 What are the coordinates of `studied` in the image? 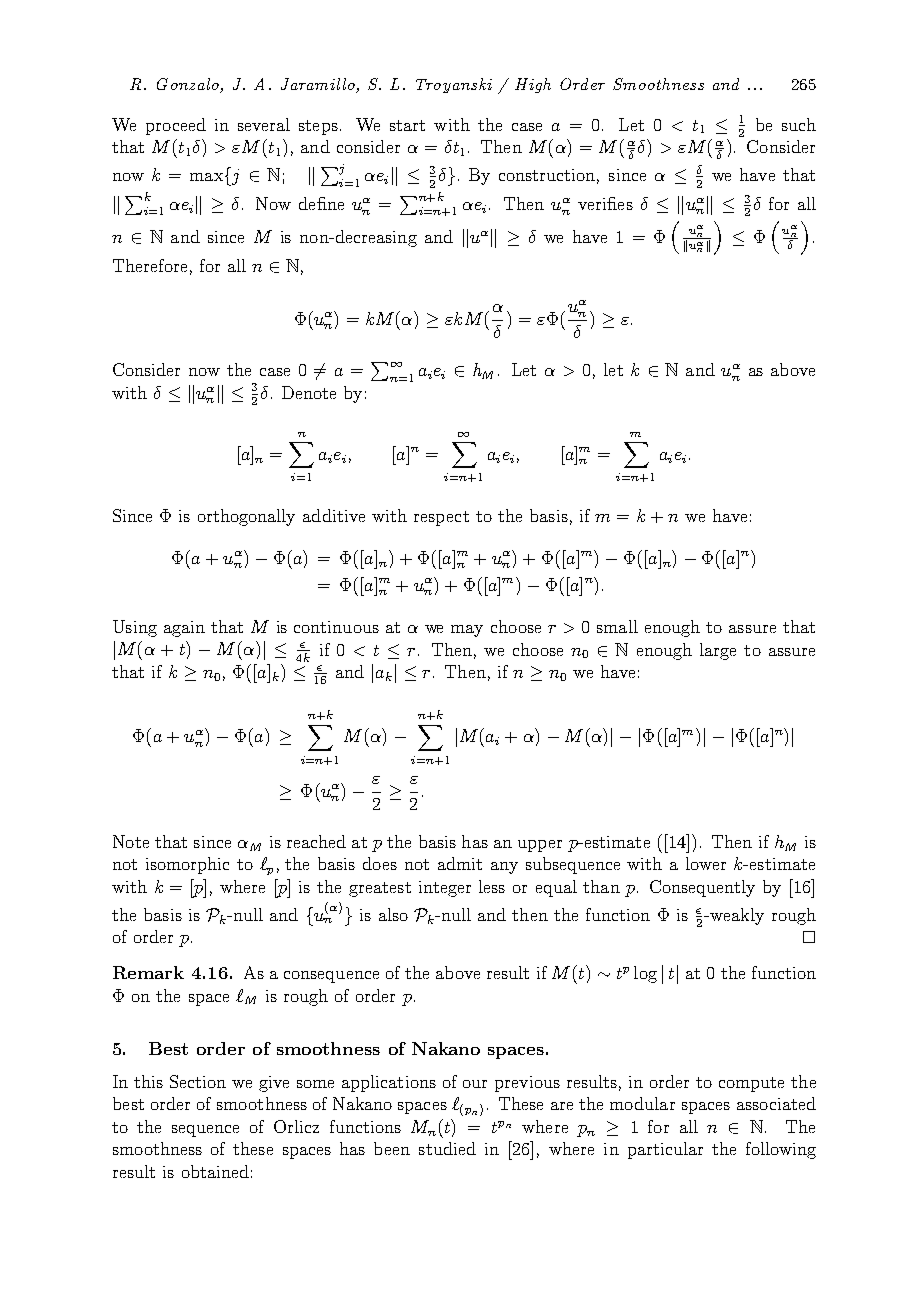 It's located at (447, 1148).
